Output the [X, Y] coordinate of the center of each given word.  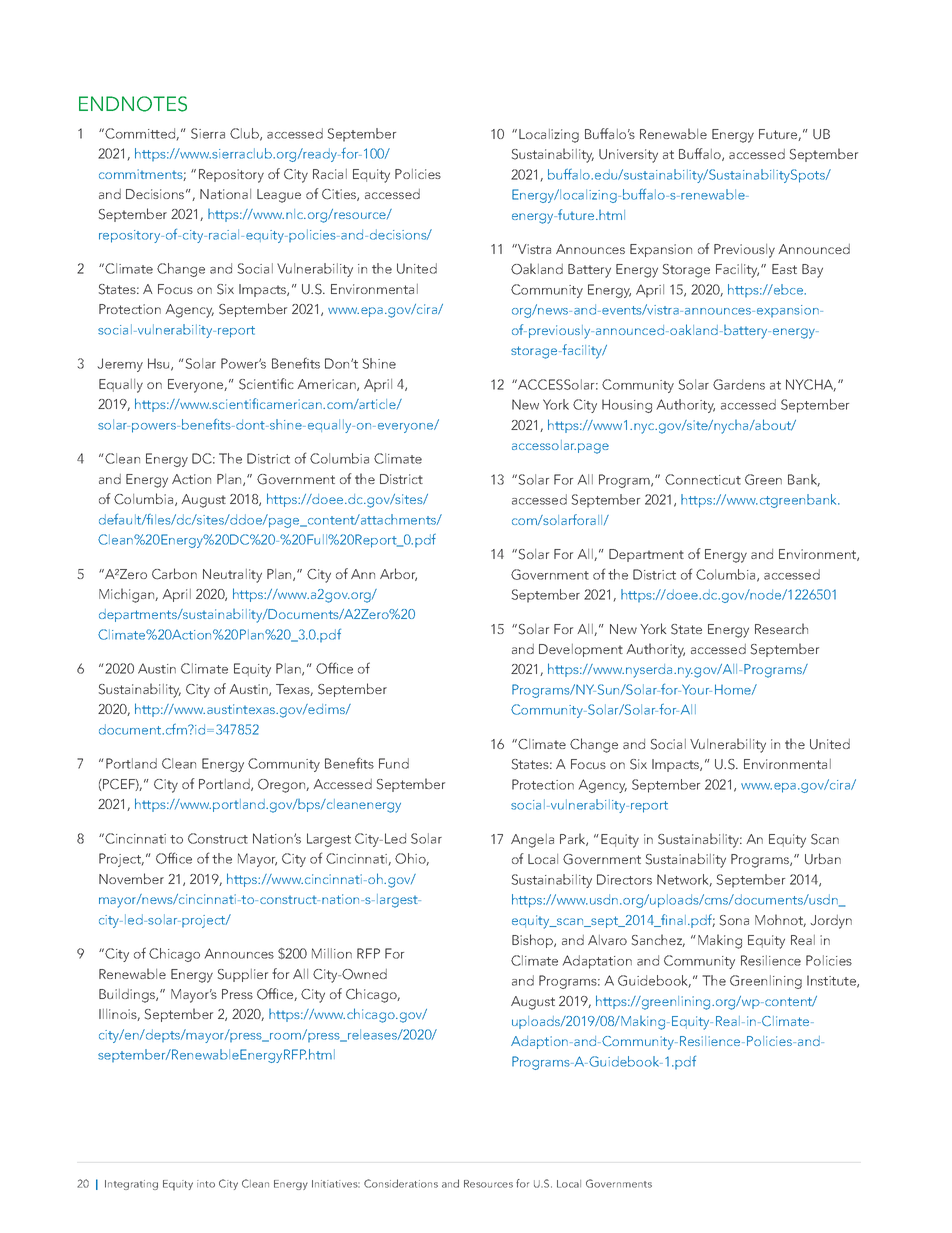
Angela [532, 841]
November [131, 878]
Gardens [739, 384]
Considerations [401, 1183]
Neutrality [232, 576]
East [784, 269]
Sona [734, 920]
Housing [627, 406]
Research [781, 628]
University [628, 156]
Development [581, 650]
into [206, 1184]
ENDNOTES [133, 104]
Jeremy [120, 365]
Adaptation [597, 962]
